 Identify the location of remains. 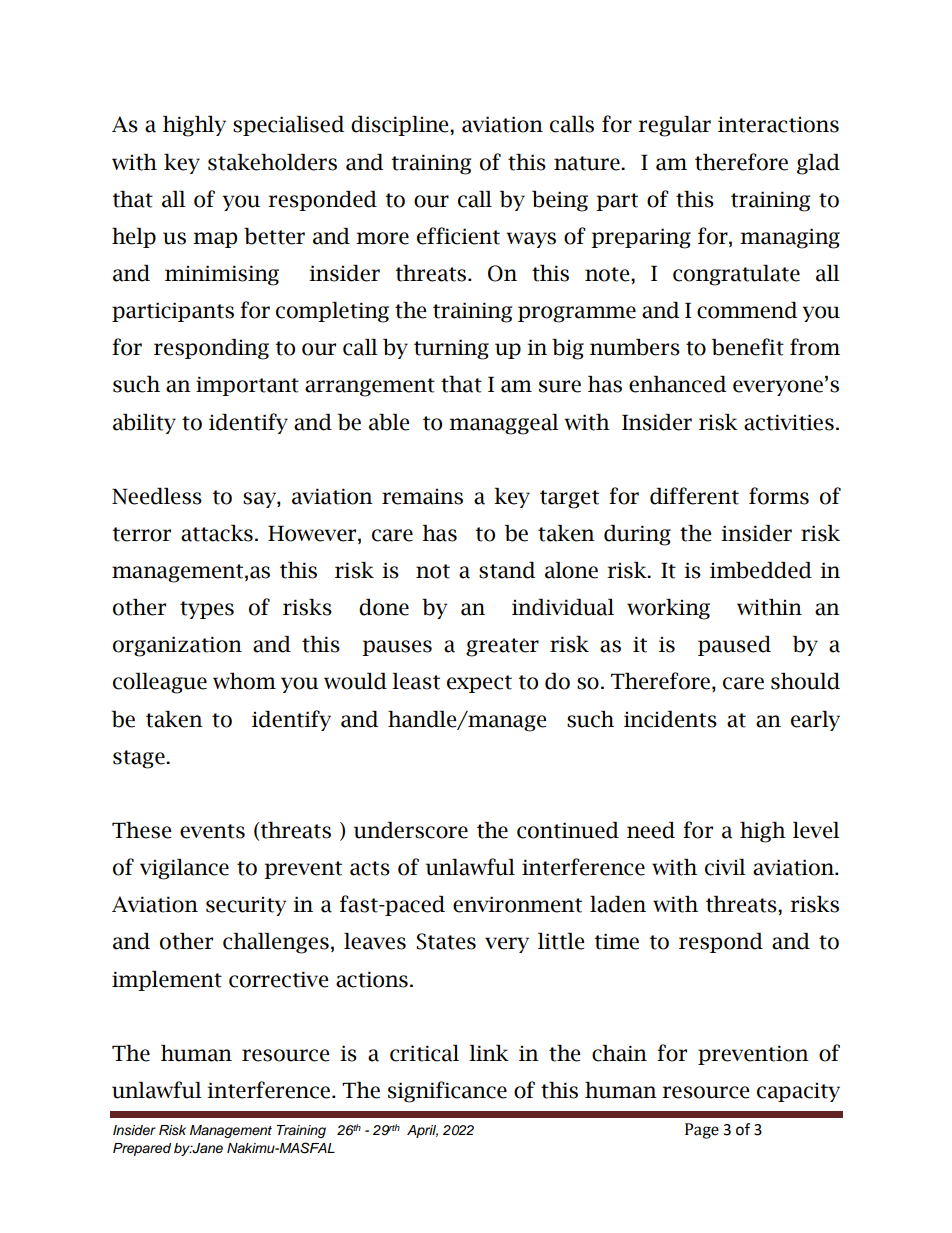
(422, 497).
